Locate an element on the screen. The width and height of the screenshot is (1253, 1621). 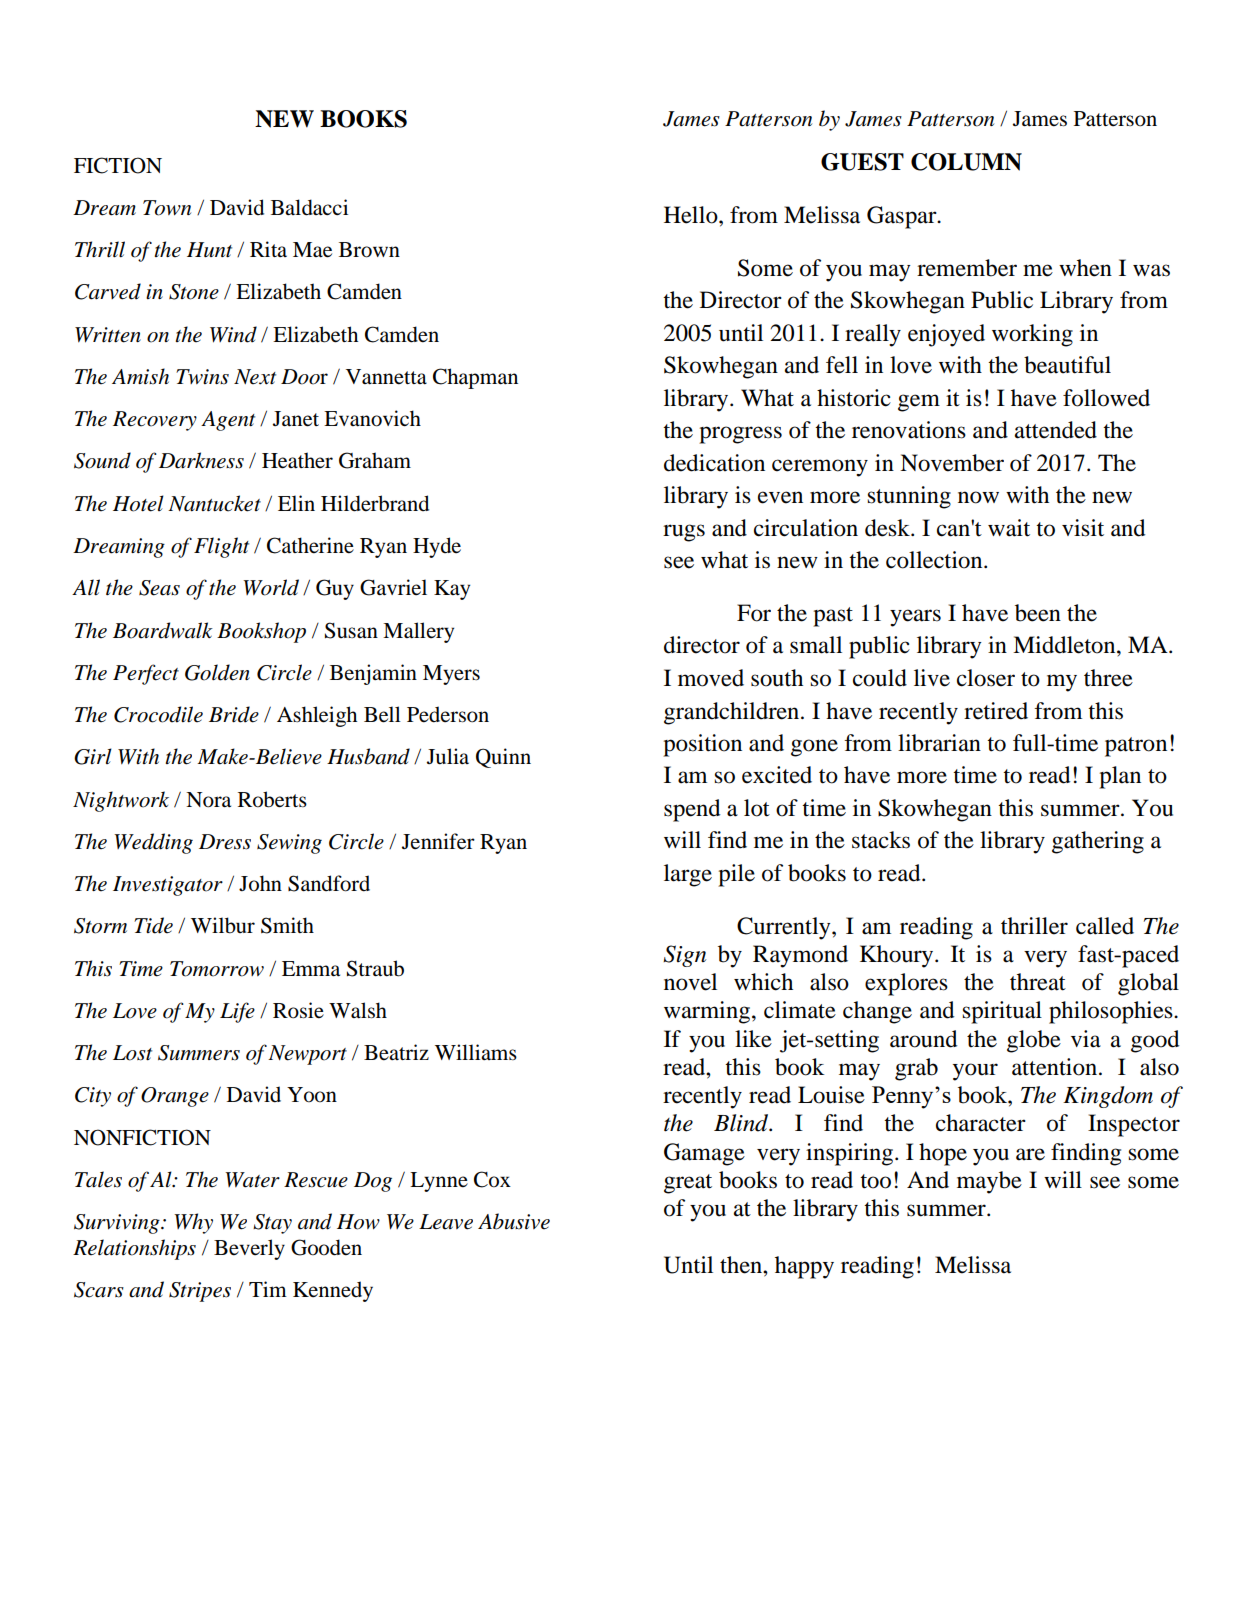
COLUMN is located at coordinates (966, 162).
